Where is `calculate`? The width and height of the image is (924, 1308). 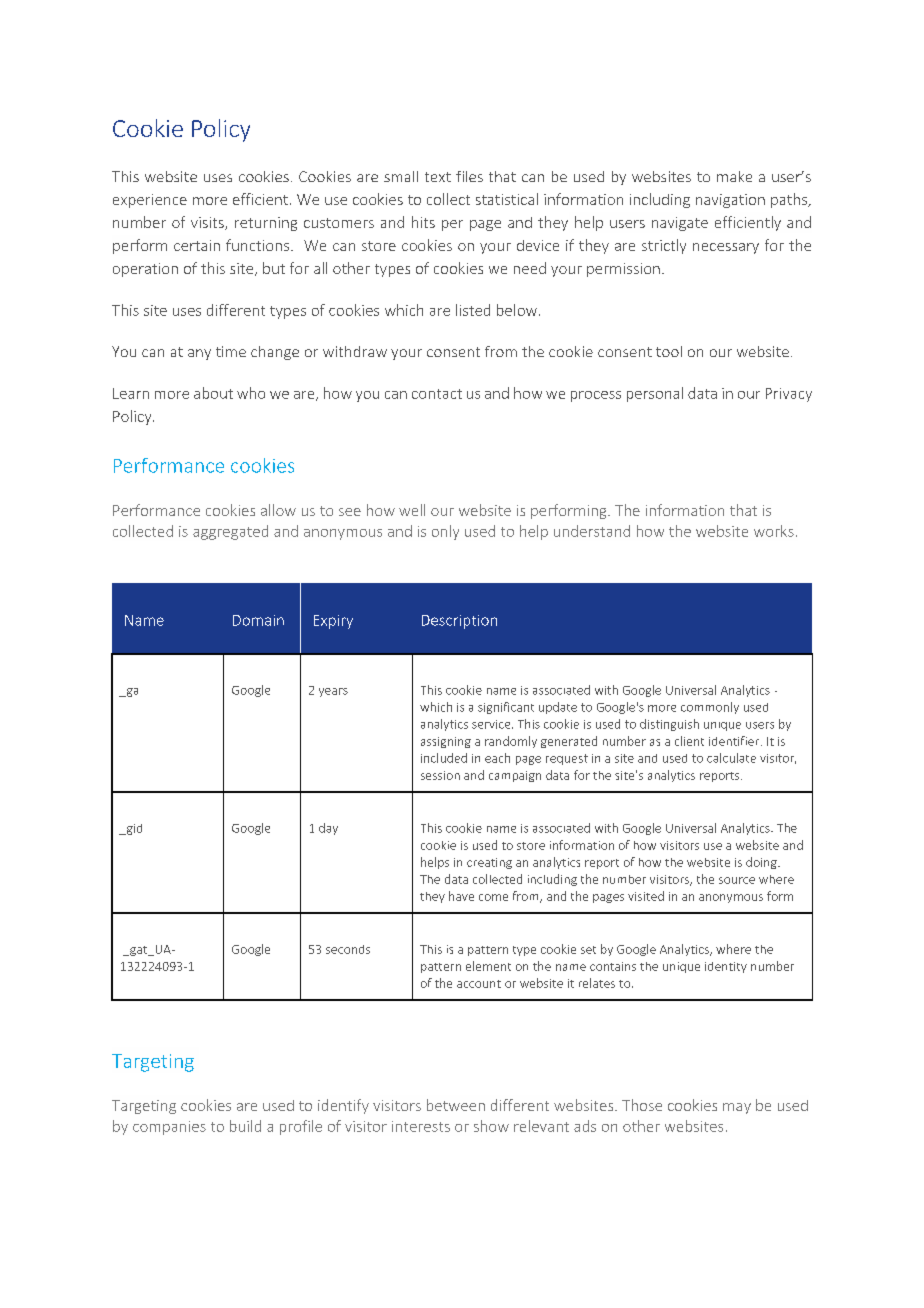 calculate is located at coordinates (731, 758).
